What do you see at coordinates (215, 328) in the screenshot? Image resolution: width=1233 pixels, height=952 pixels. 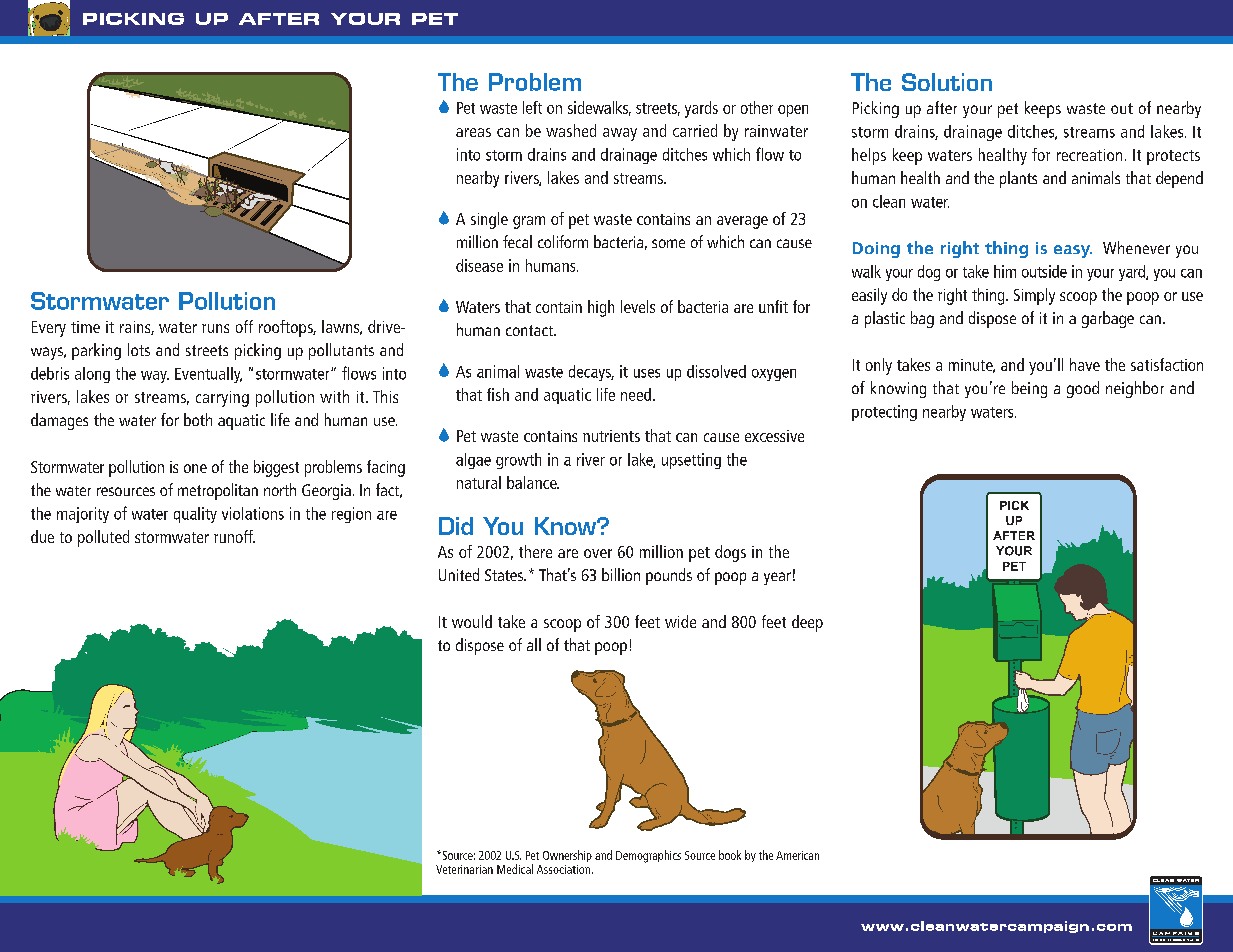 I see `runs` at bounding box center [215, 328].
